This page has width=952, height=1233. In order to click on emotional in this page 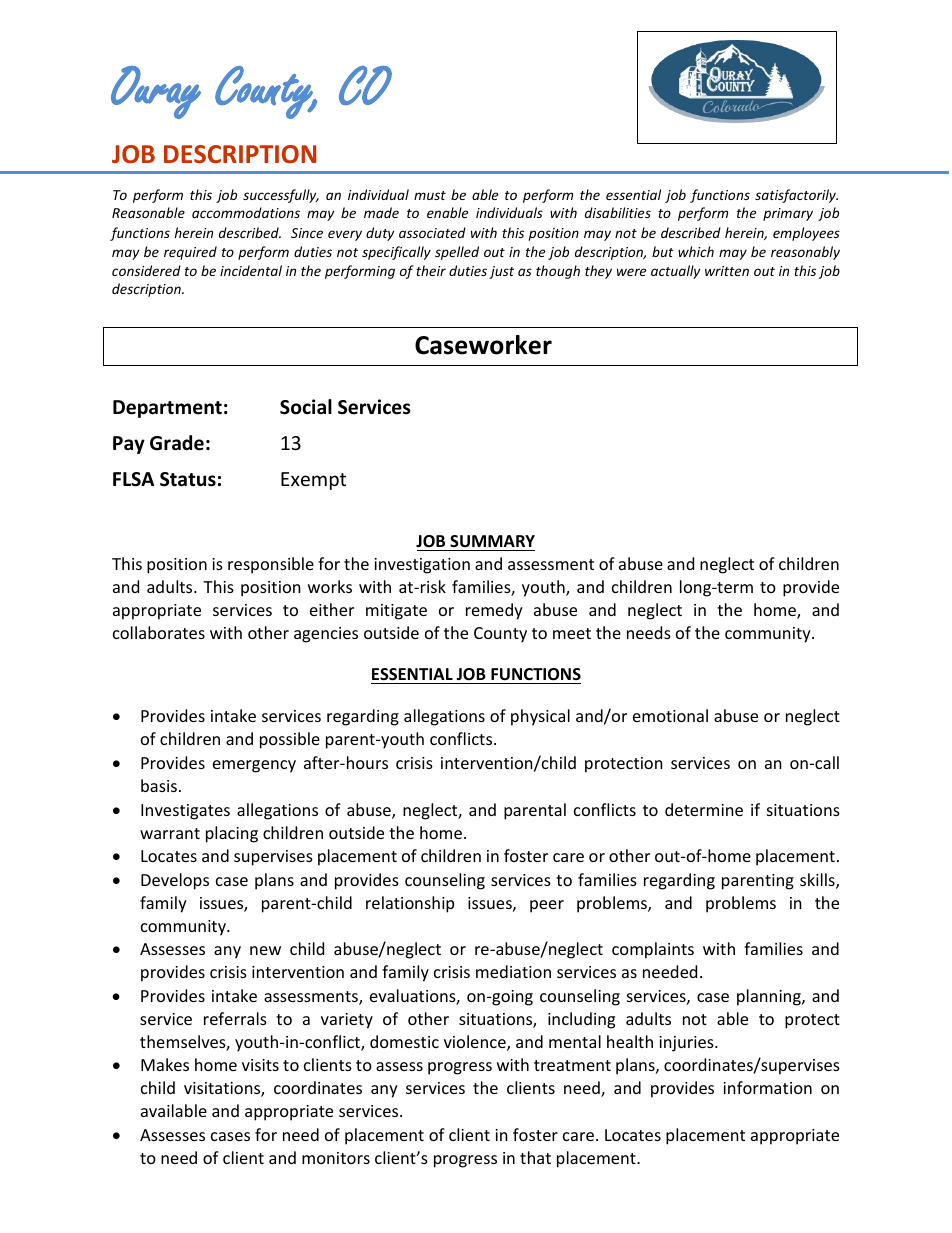, I will do `click(670, 715)`.
